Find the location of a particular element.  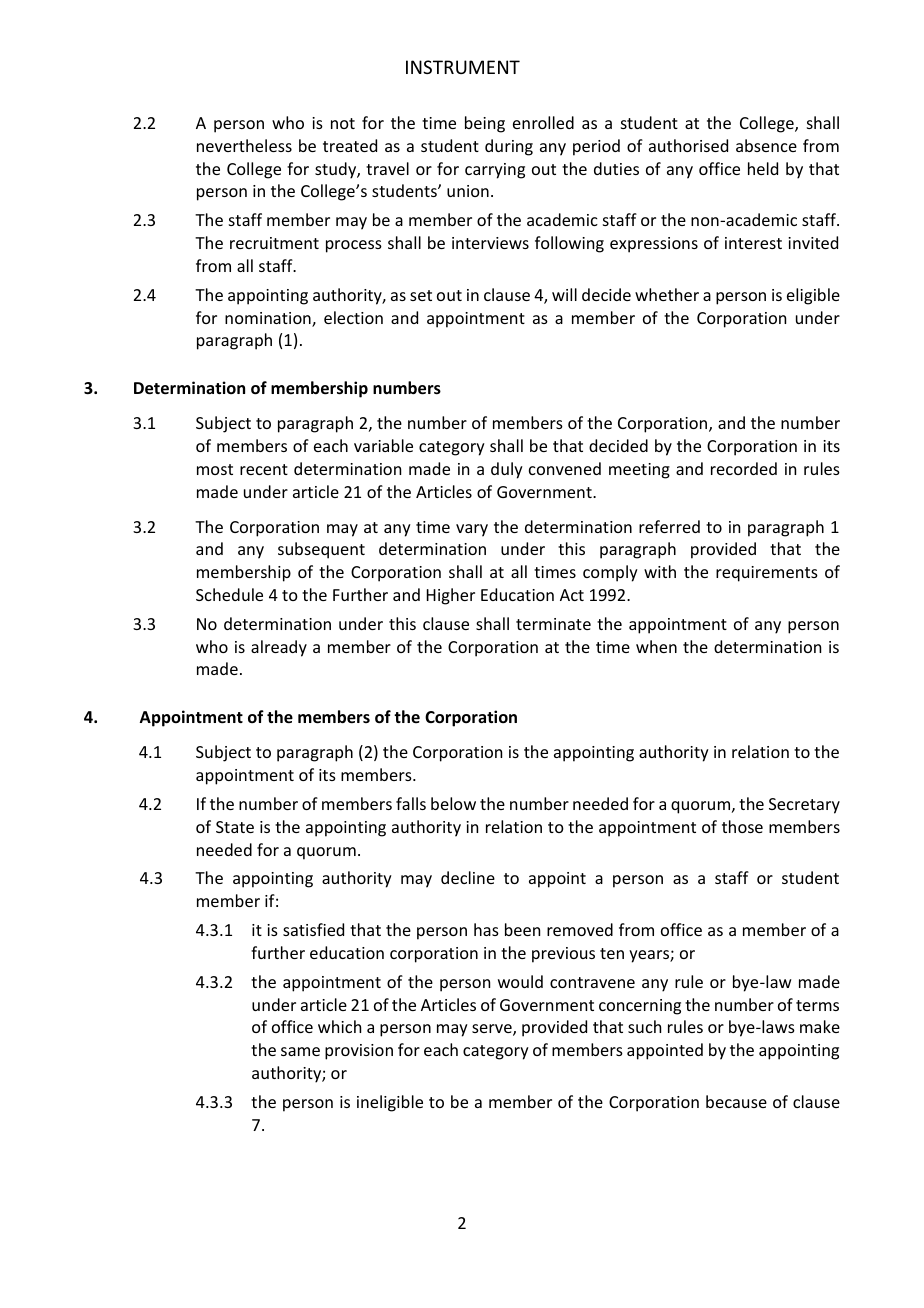

same is located at coordinates (300, 1051).
